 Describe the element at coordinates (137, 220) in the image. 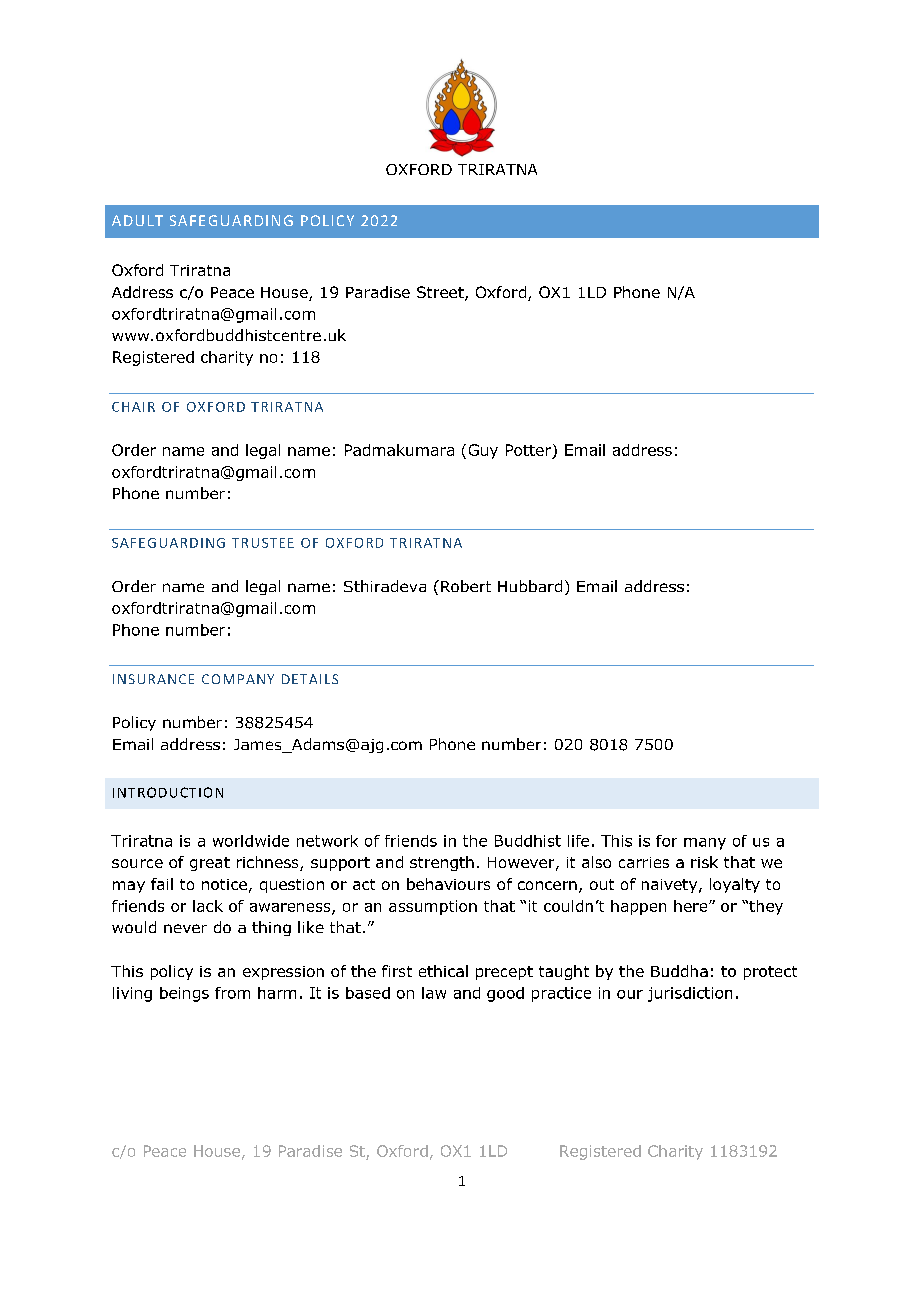

I see `ADULT` at that location.
